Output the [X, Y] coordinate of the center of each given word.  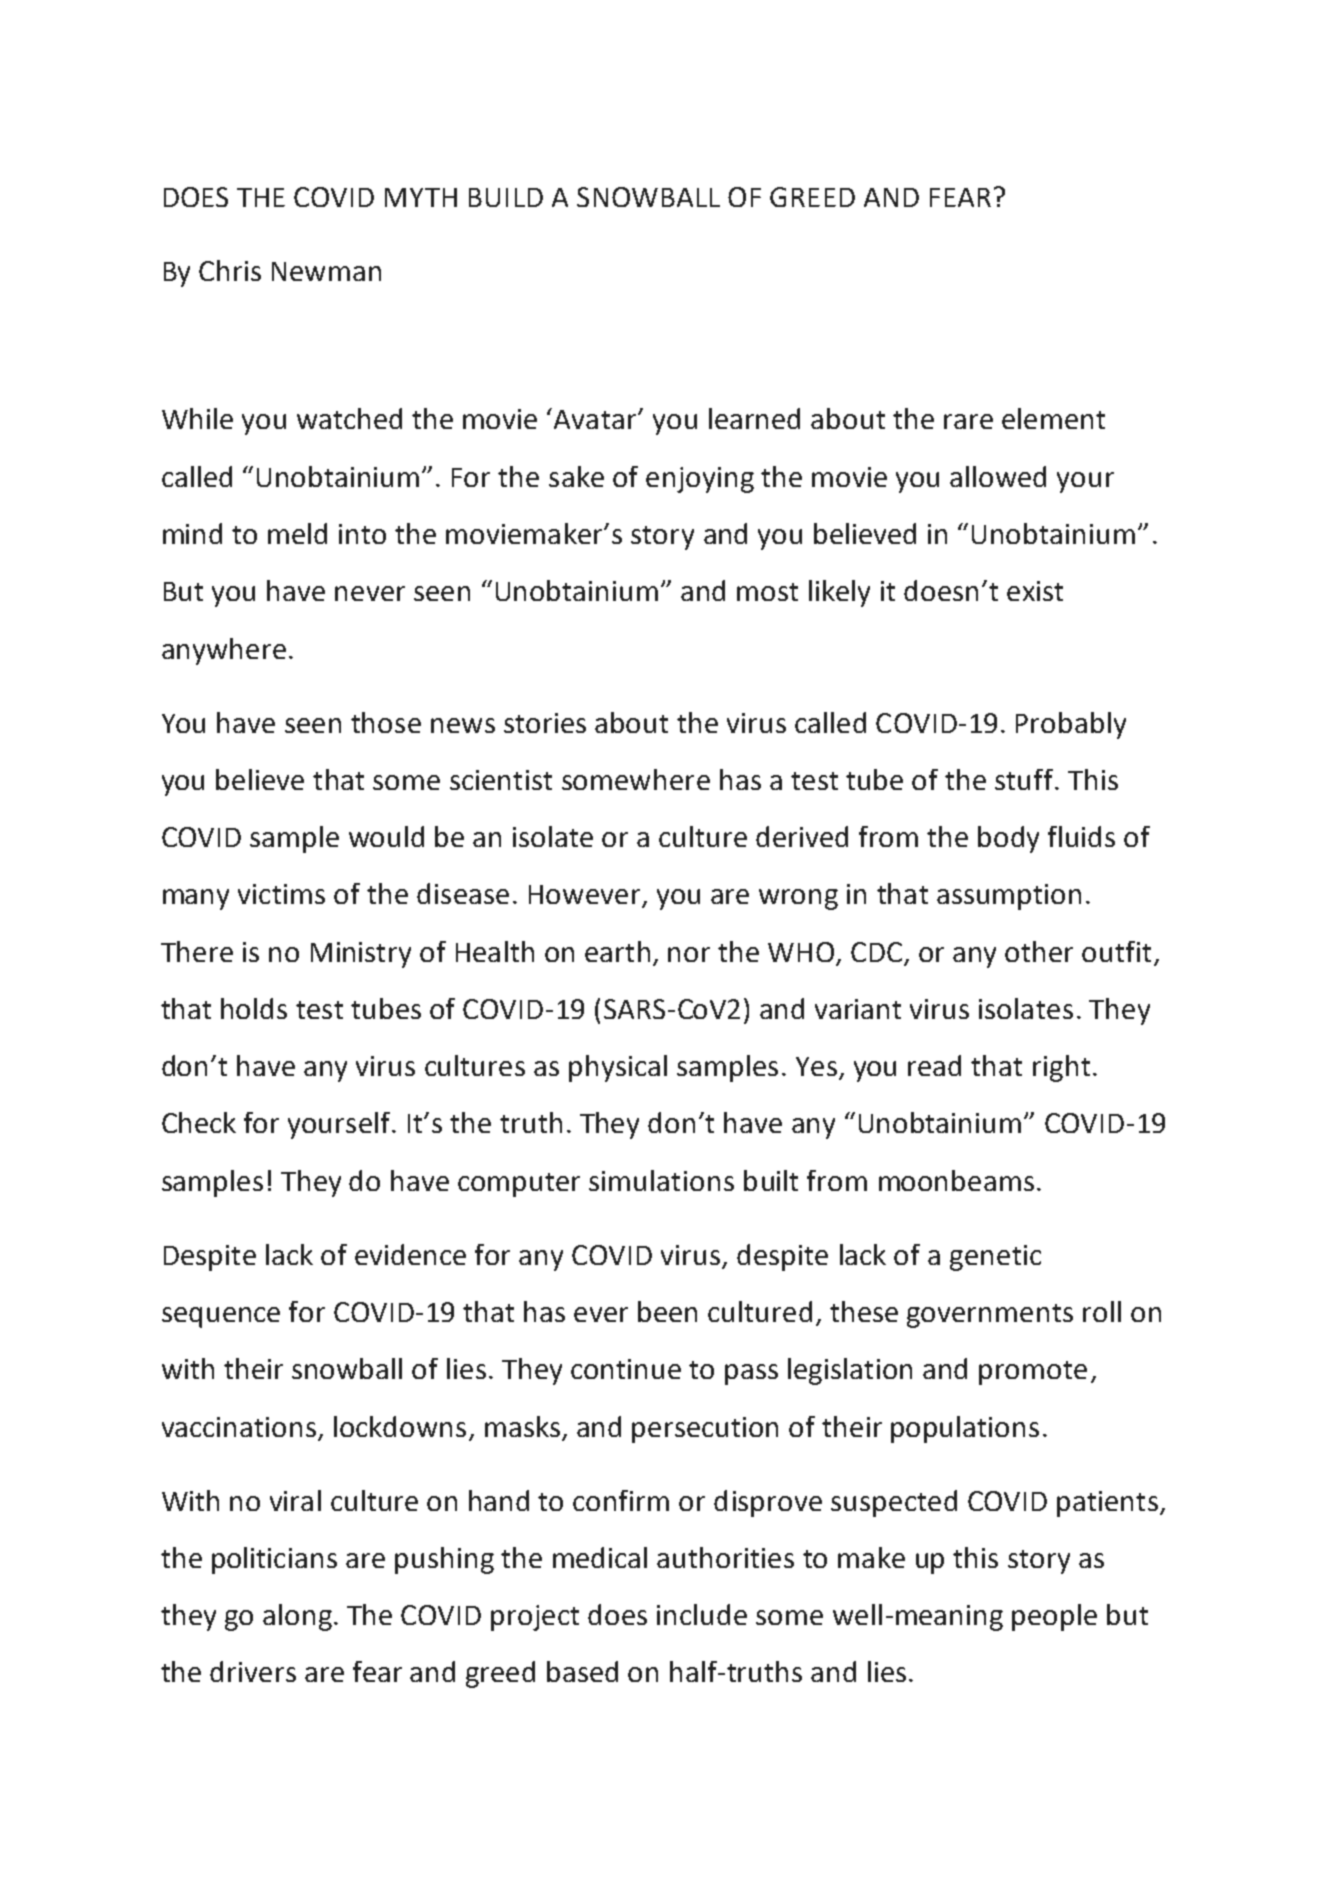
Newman [326, 271]
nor [689, 954]
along [297, 1617]
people [1054, 1617]
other [1039, 951]
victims [281, 894]
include [702, 1614]
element [1053, 418]
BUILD [506, 197]
